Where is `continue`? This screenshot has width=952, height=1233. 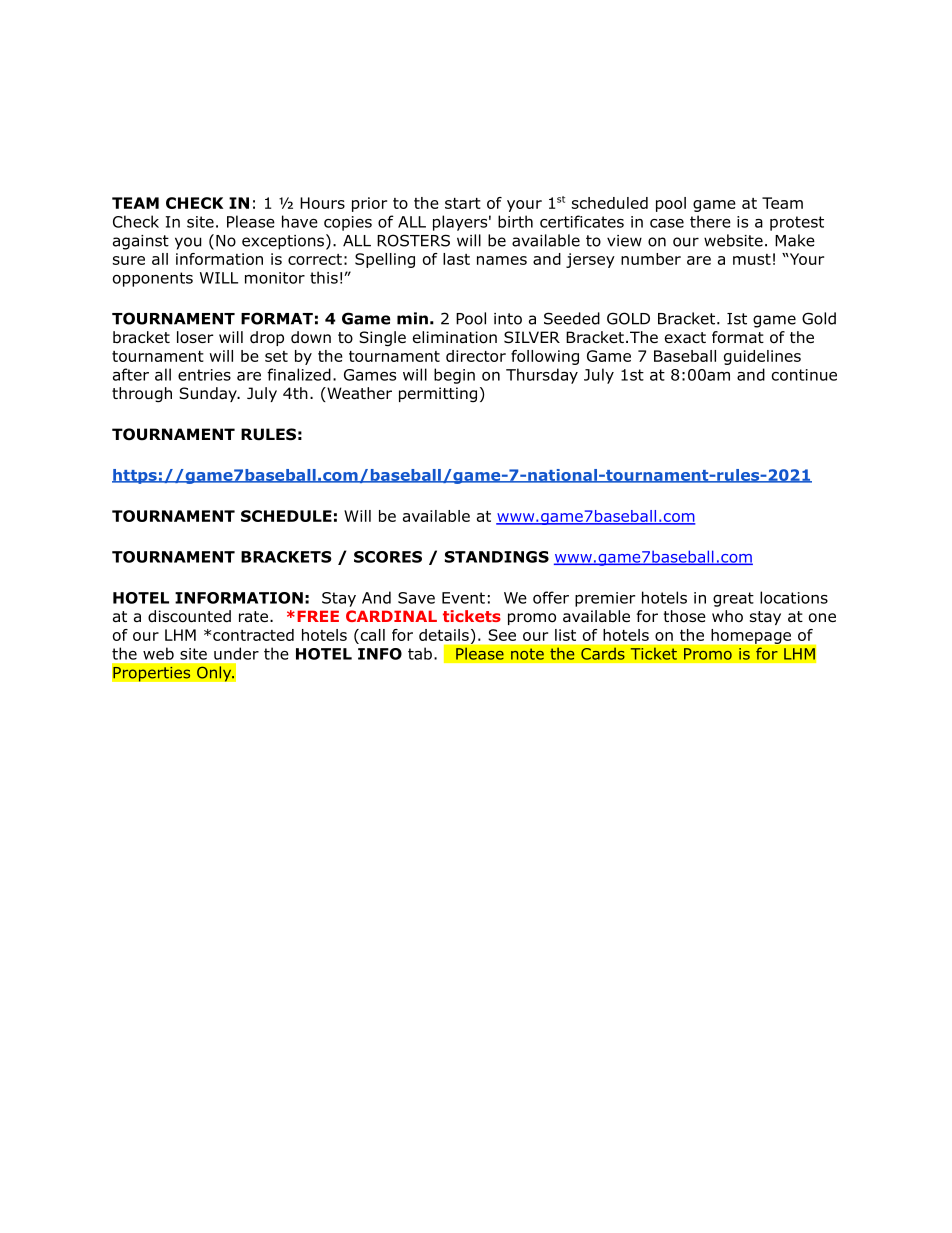
continue is located at coordinates (804, 375).
